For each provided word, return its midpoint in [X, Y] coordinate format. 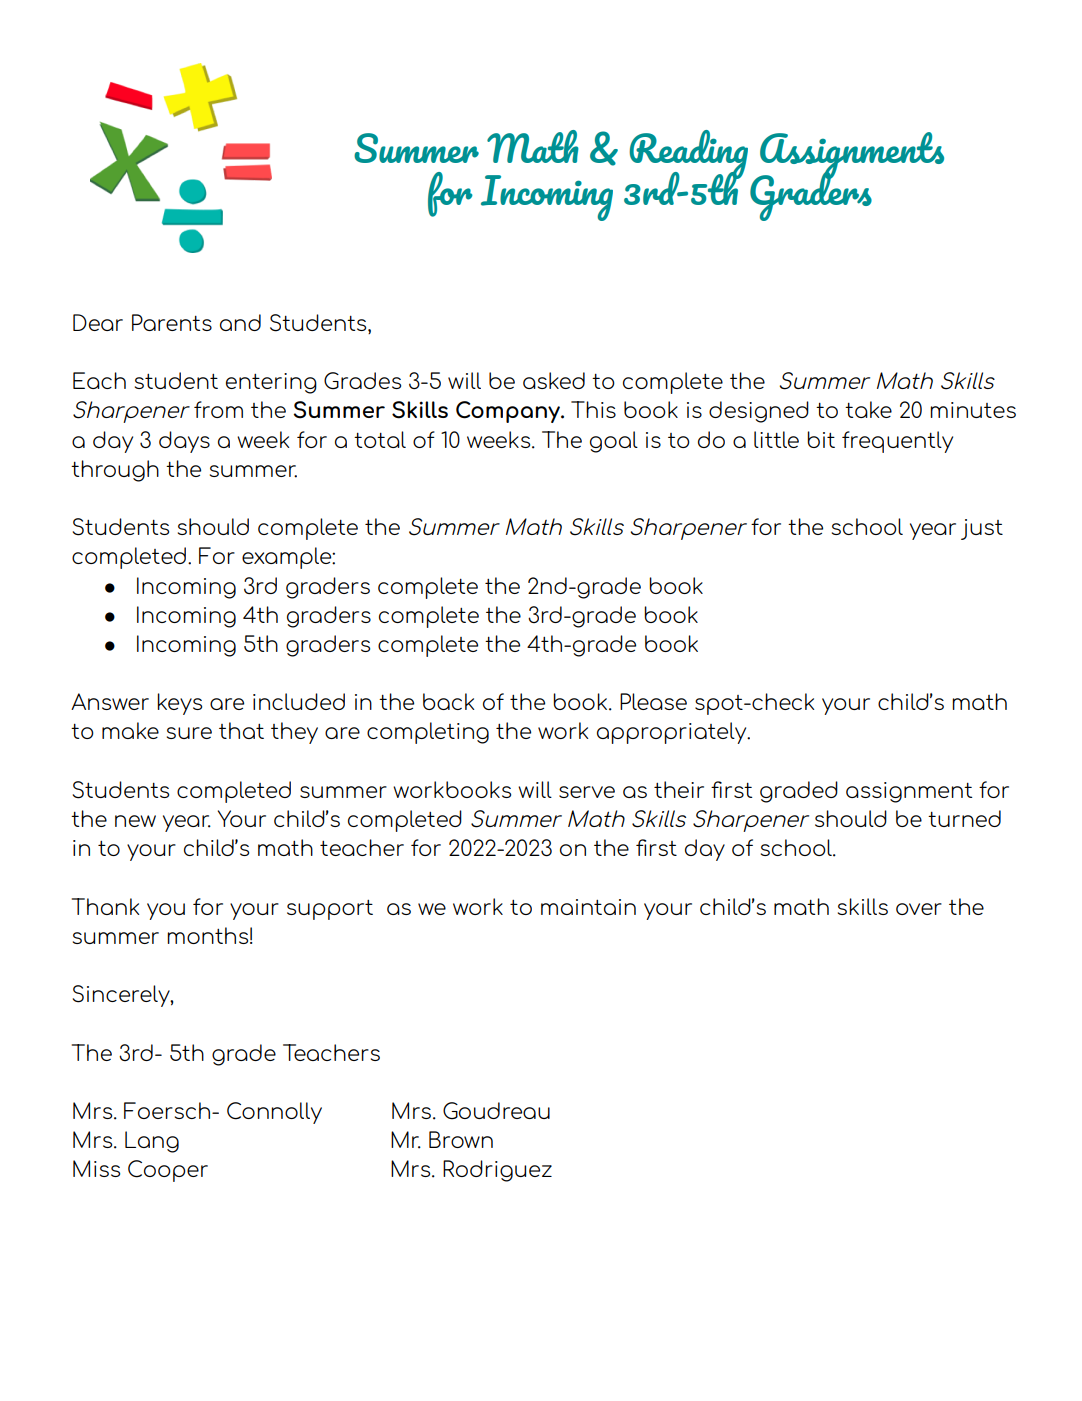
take [868, 409]
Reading [688, 155]
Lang [152, 1142]
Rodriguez [497, 1171]
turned [964, 818]
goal [614, 442]
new [135, 821]
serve [587, 792]
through [115, 471]
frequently [897, 442]
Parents [172, 322]
